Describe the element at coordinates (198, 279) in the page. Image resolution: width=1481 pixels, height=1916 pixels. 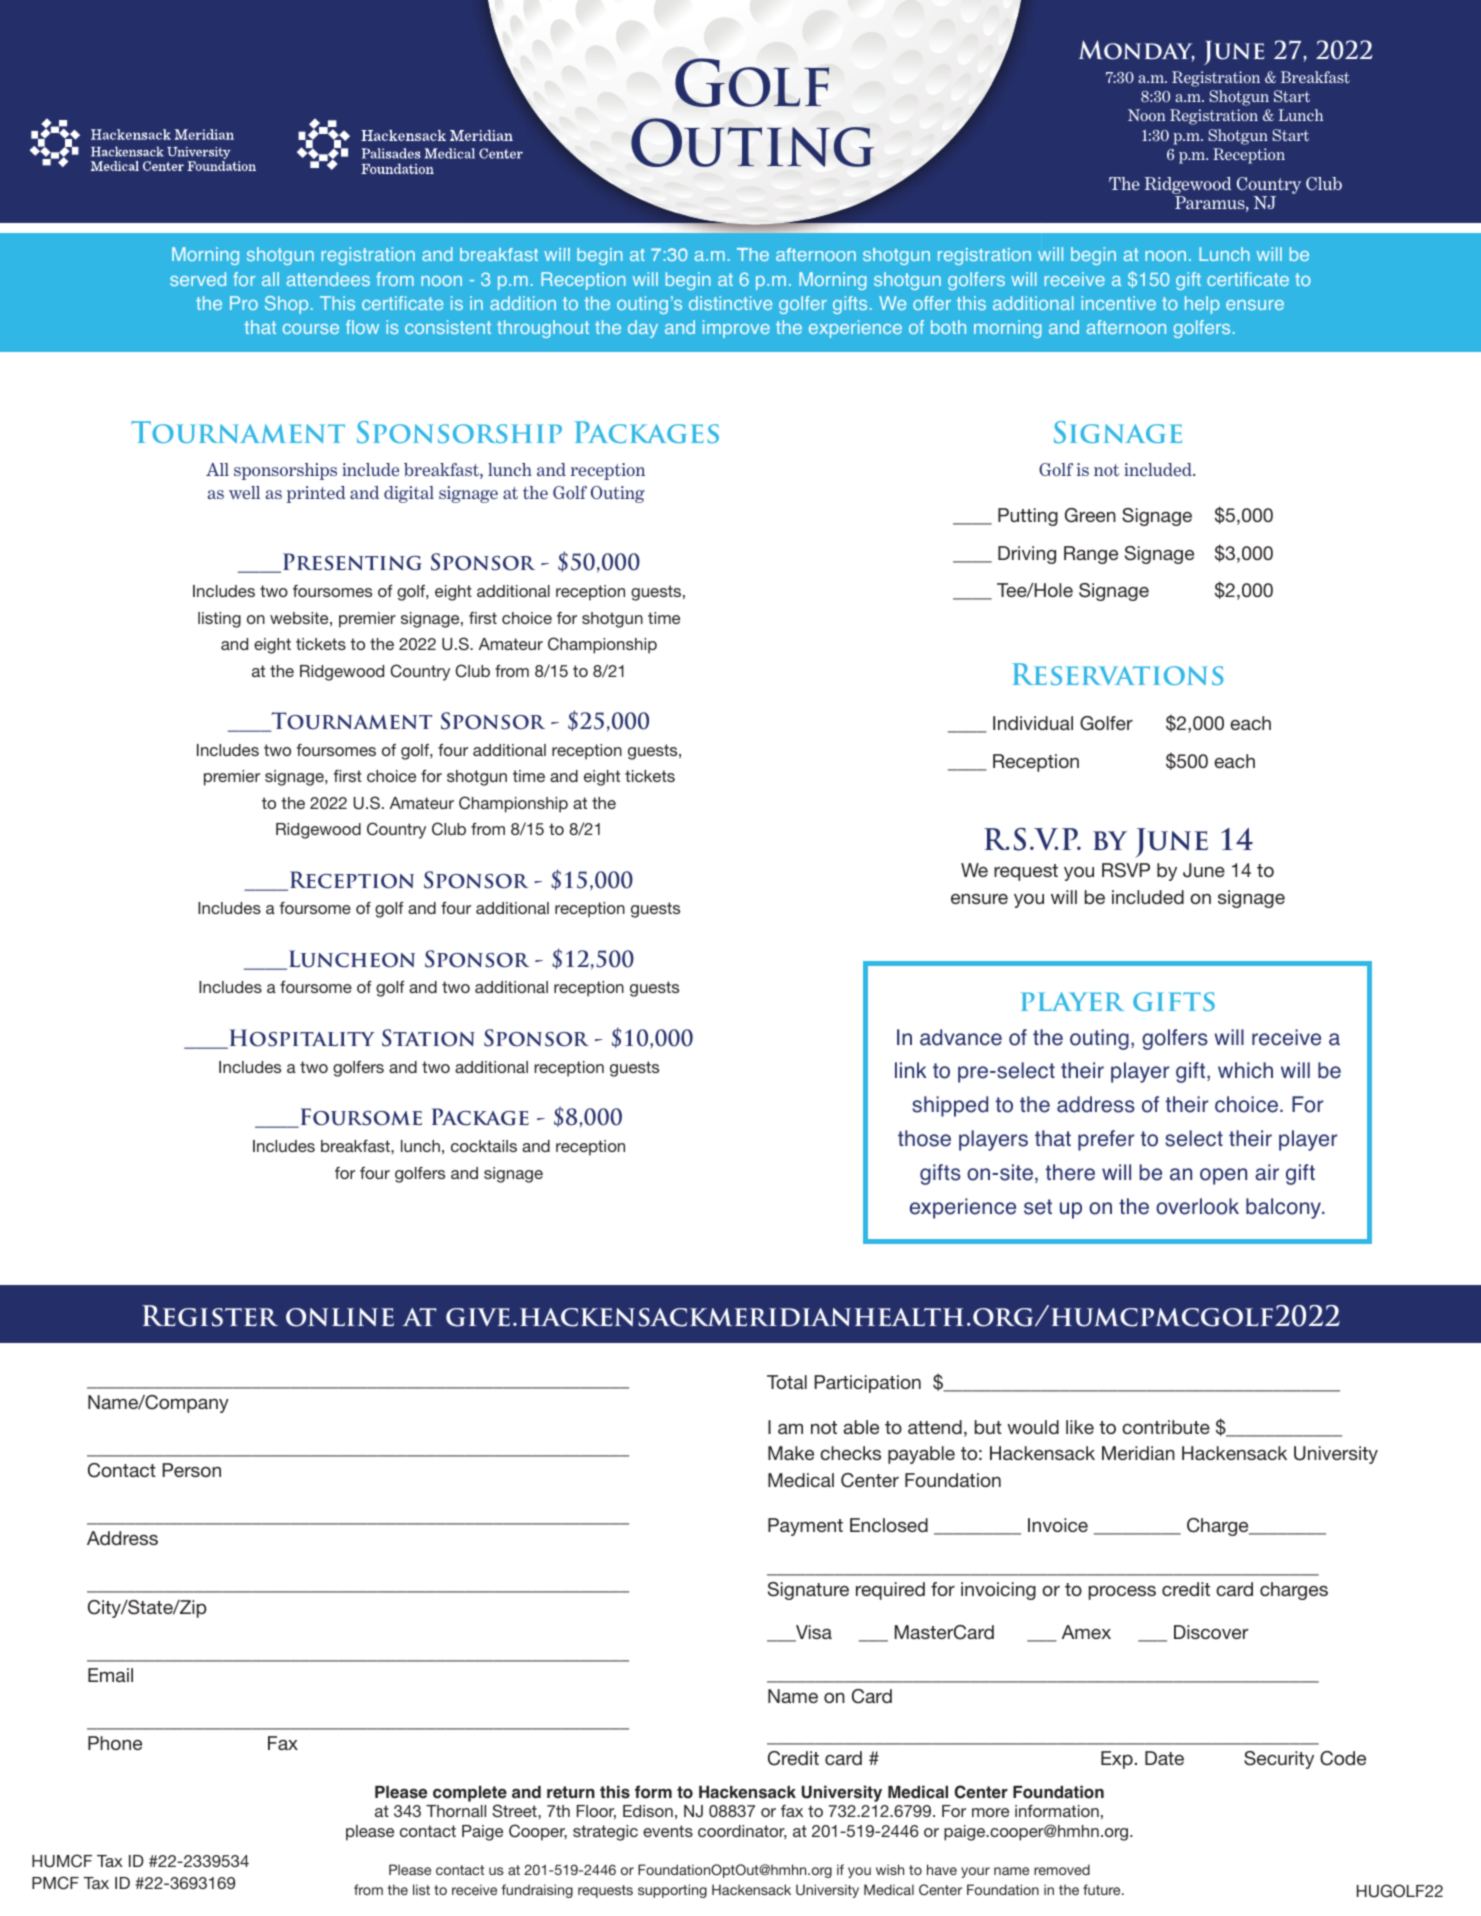
I see `served` at that location.
